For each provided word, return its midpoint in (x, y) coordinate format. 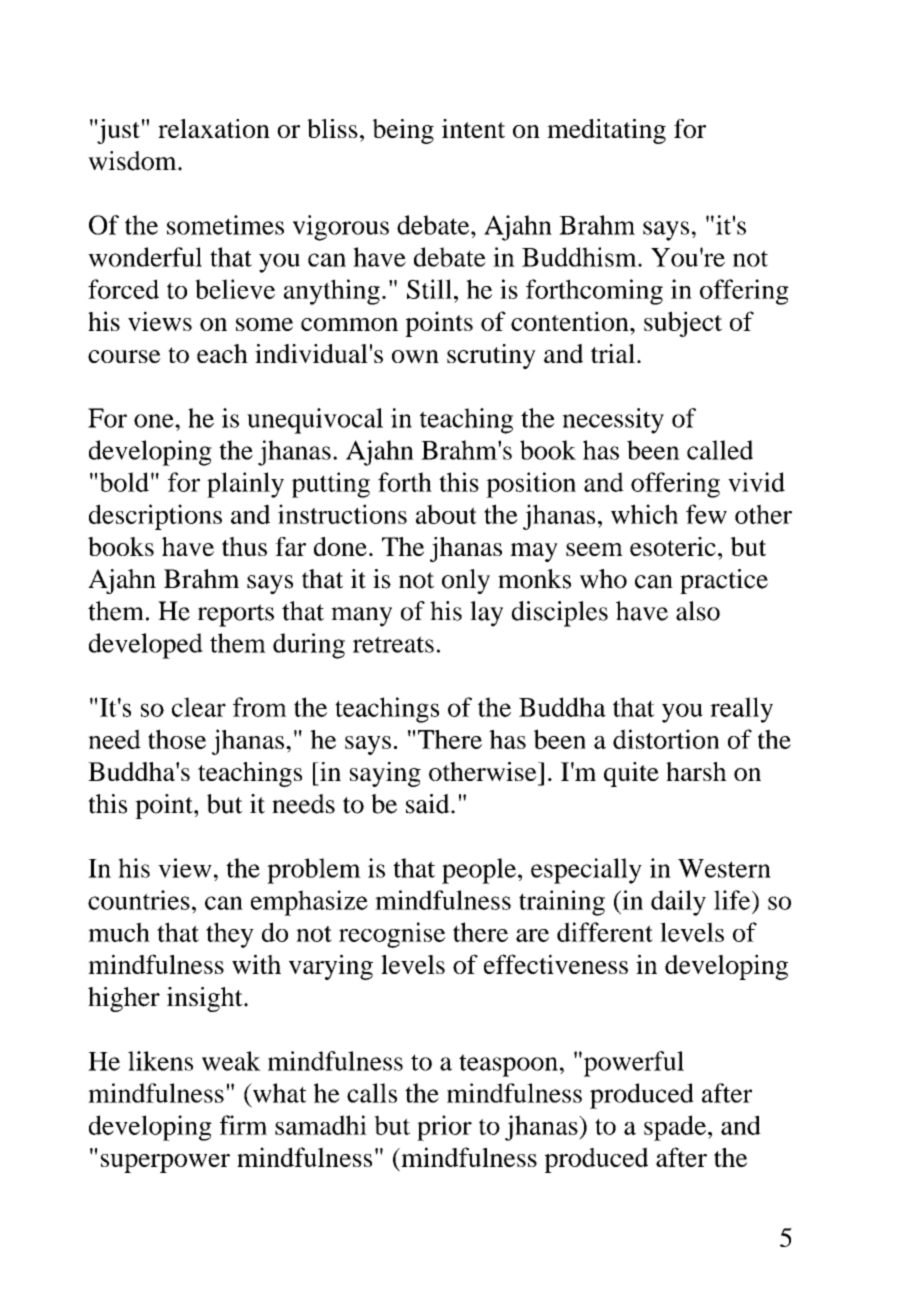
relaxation (214, 128)
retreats (393, 644)
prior (444, 1128)
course (124, 356)
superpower (165, 1163)
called (720, 450)
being (403, 131)
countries (139, 900)
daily (678, 903)
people (479, 871)
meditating (606, 131)
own (415, 356)
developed (146, 646)
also (698, 611)
